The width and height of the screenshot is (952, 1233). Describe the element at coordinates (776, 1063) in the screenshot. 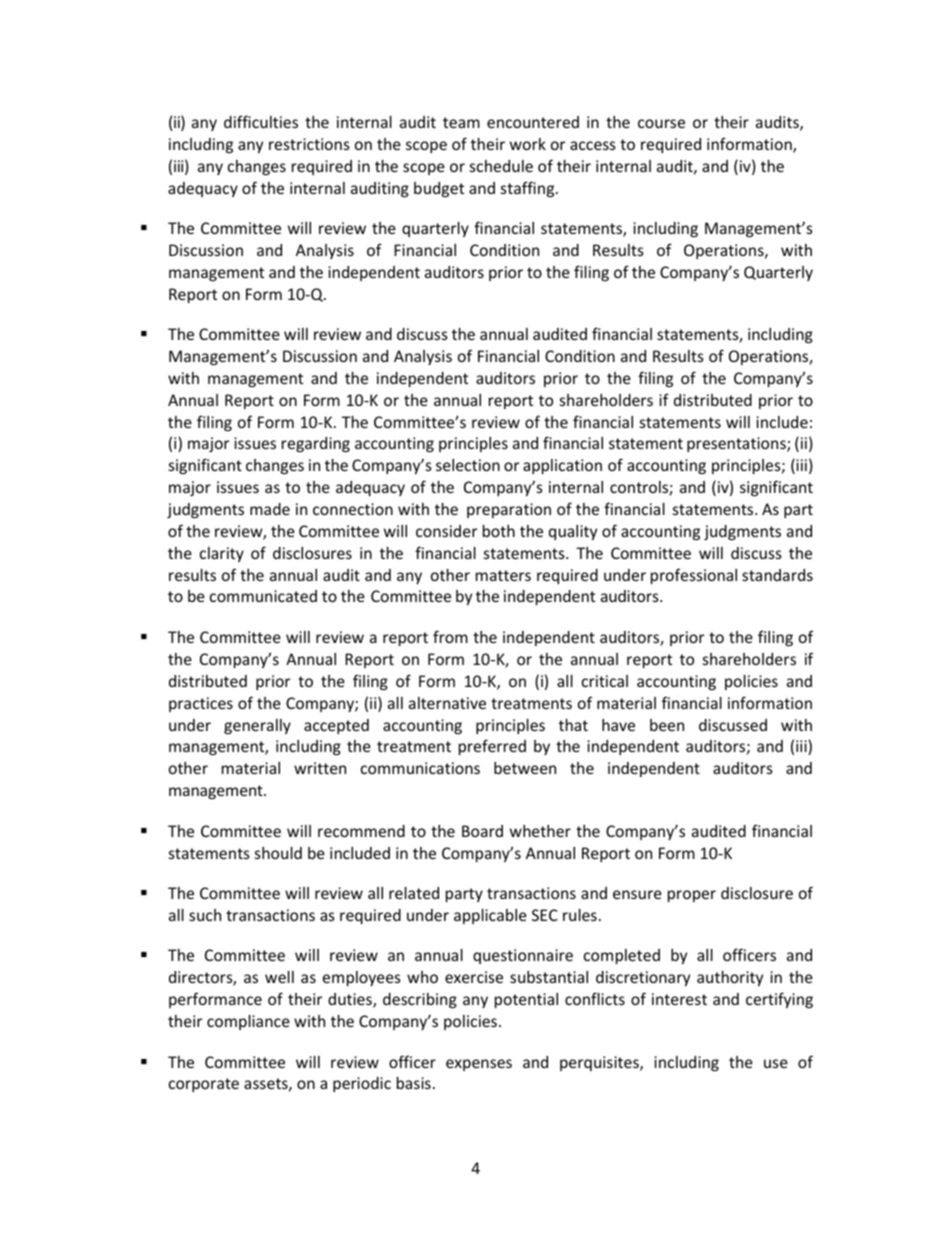

I see `use` at that location.
